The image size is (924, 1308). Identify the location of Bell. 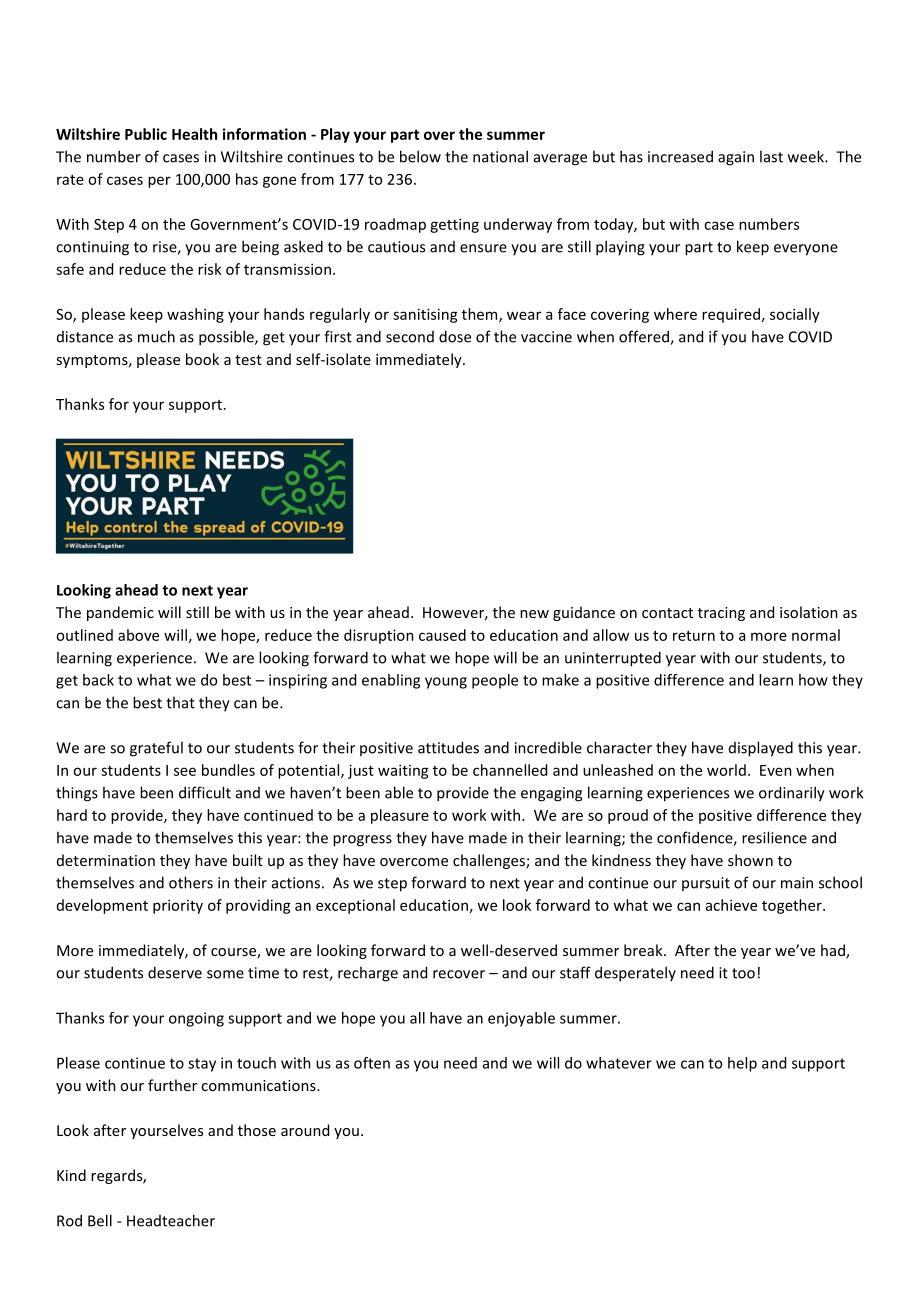
(100, 1220).
